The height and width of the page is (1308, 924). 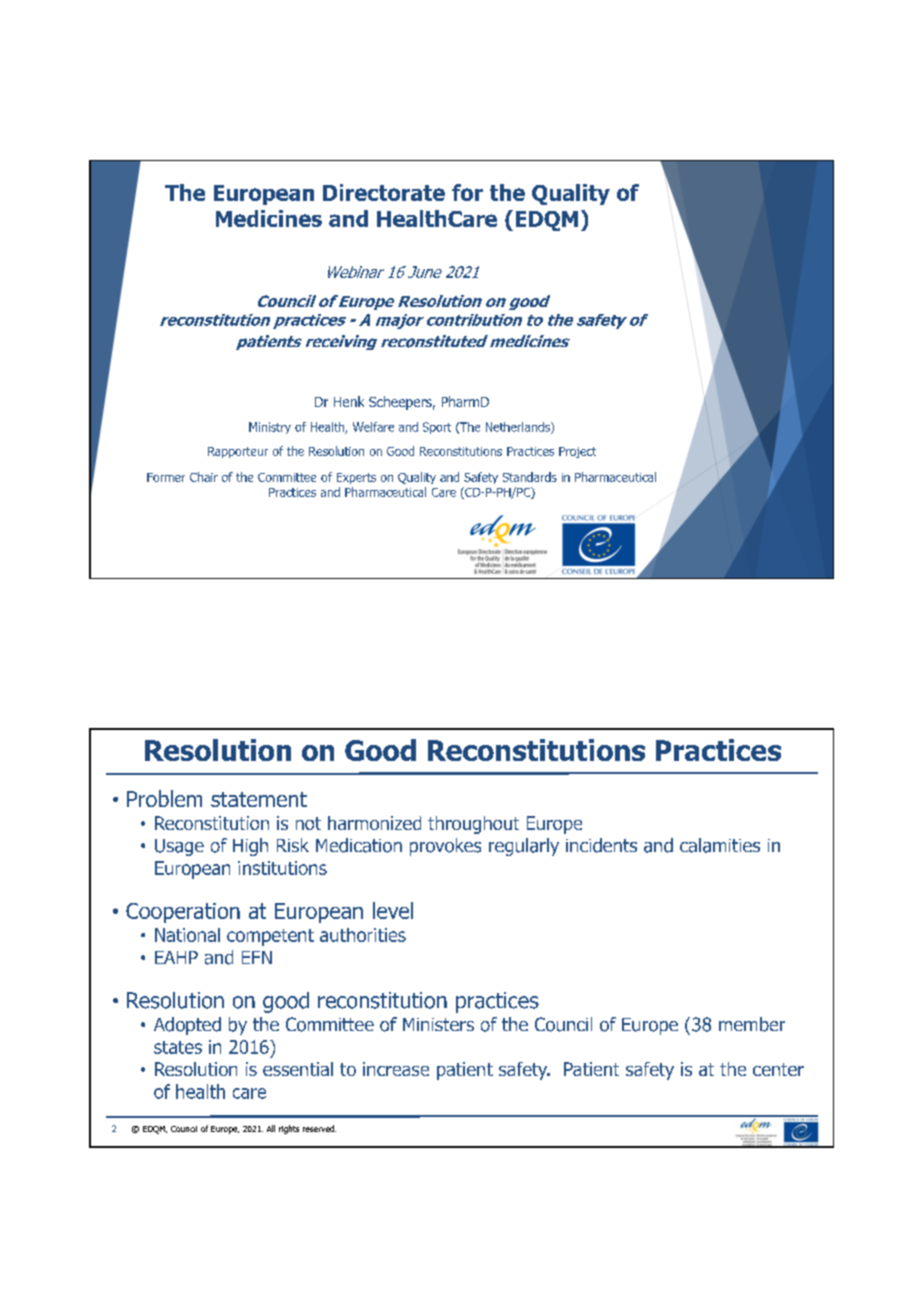 I want to click on Directorate, so click(x=384, y=192).
